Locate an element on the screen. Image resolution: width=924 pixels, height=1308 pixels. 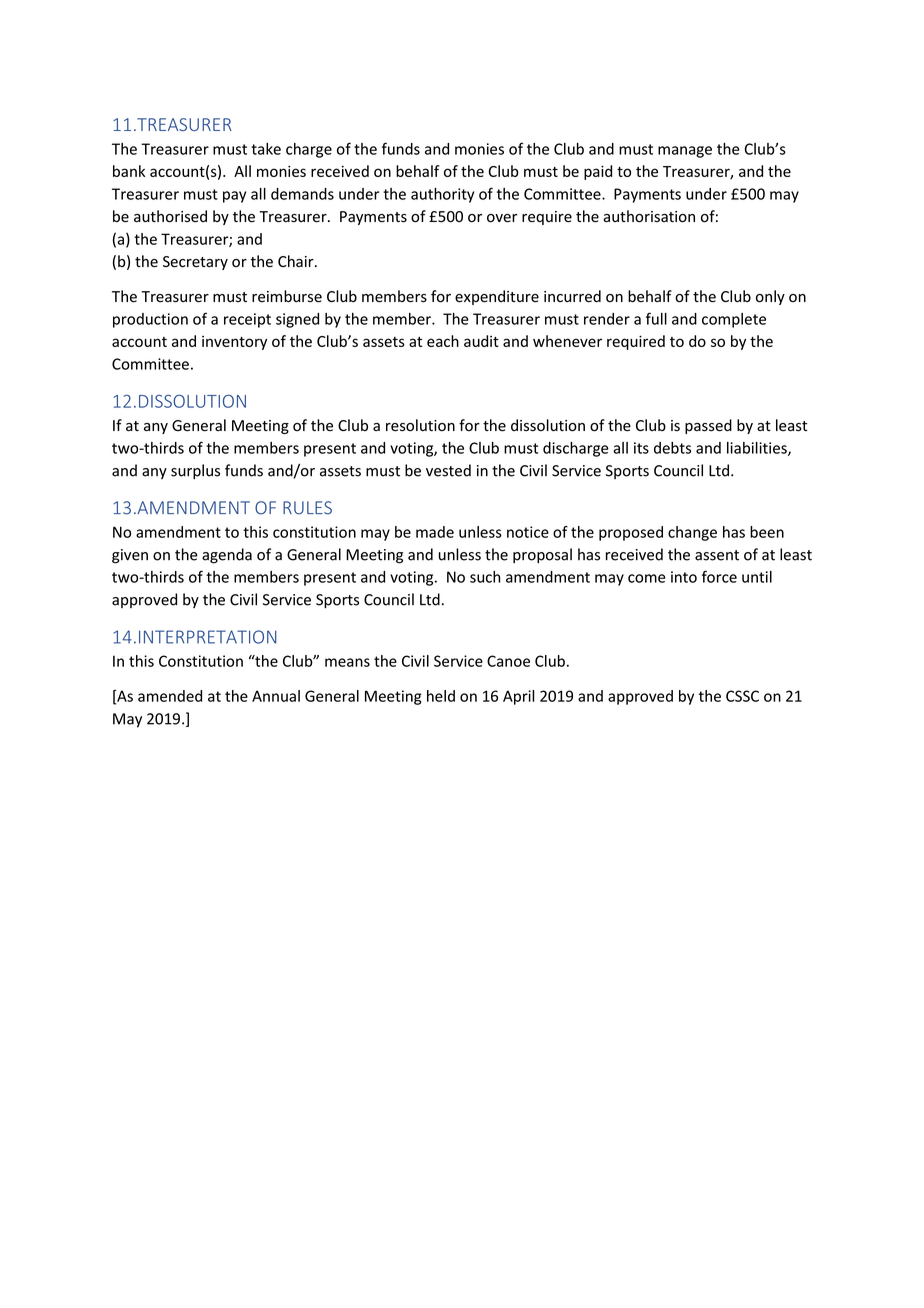
complete is located at coordinates (734, 320).
